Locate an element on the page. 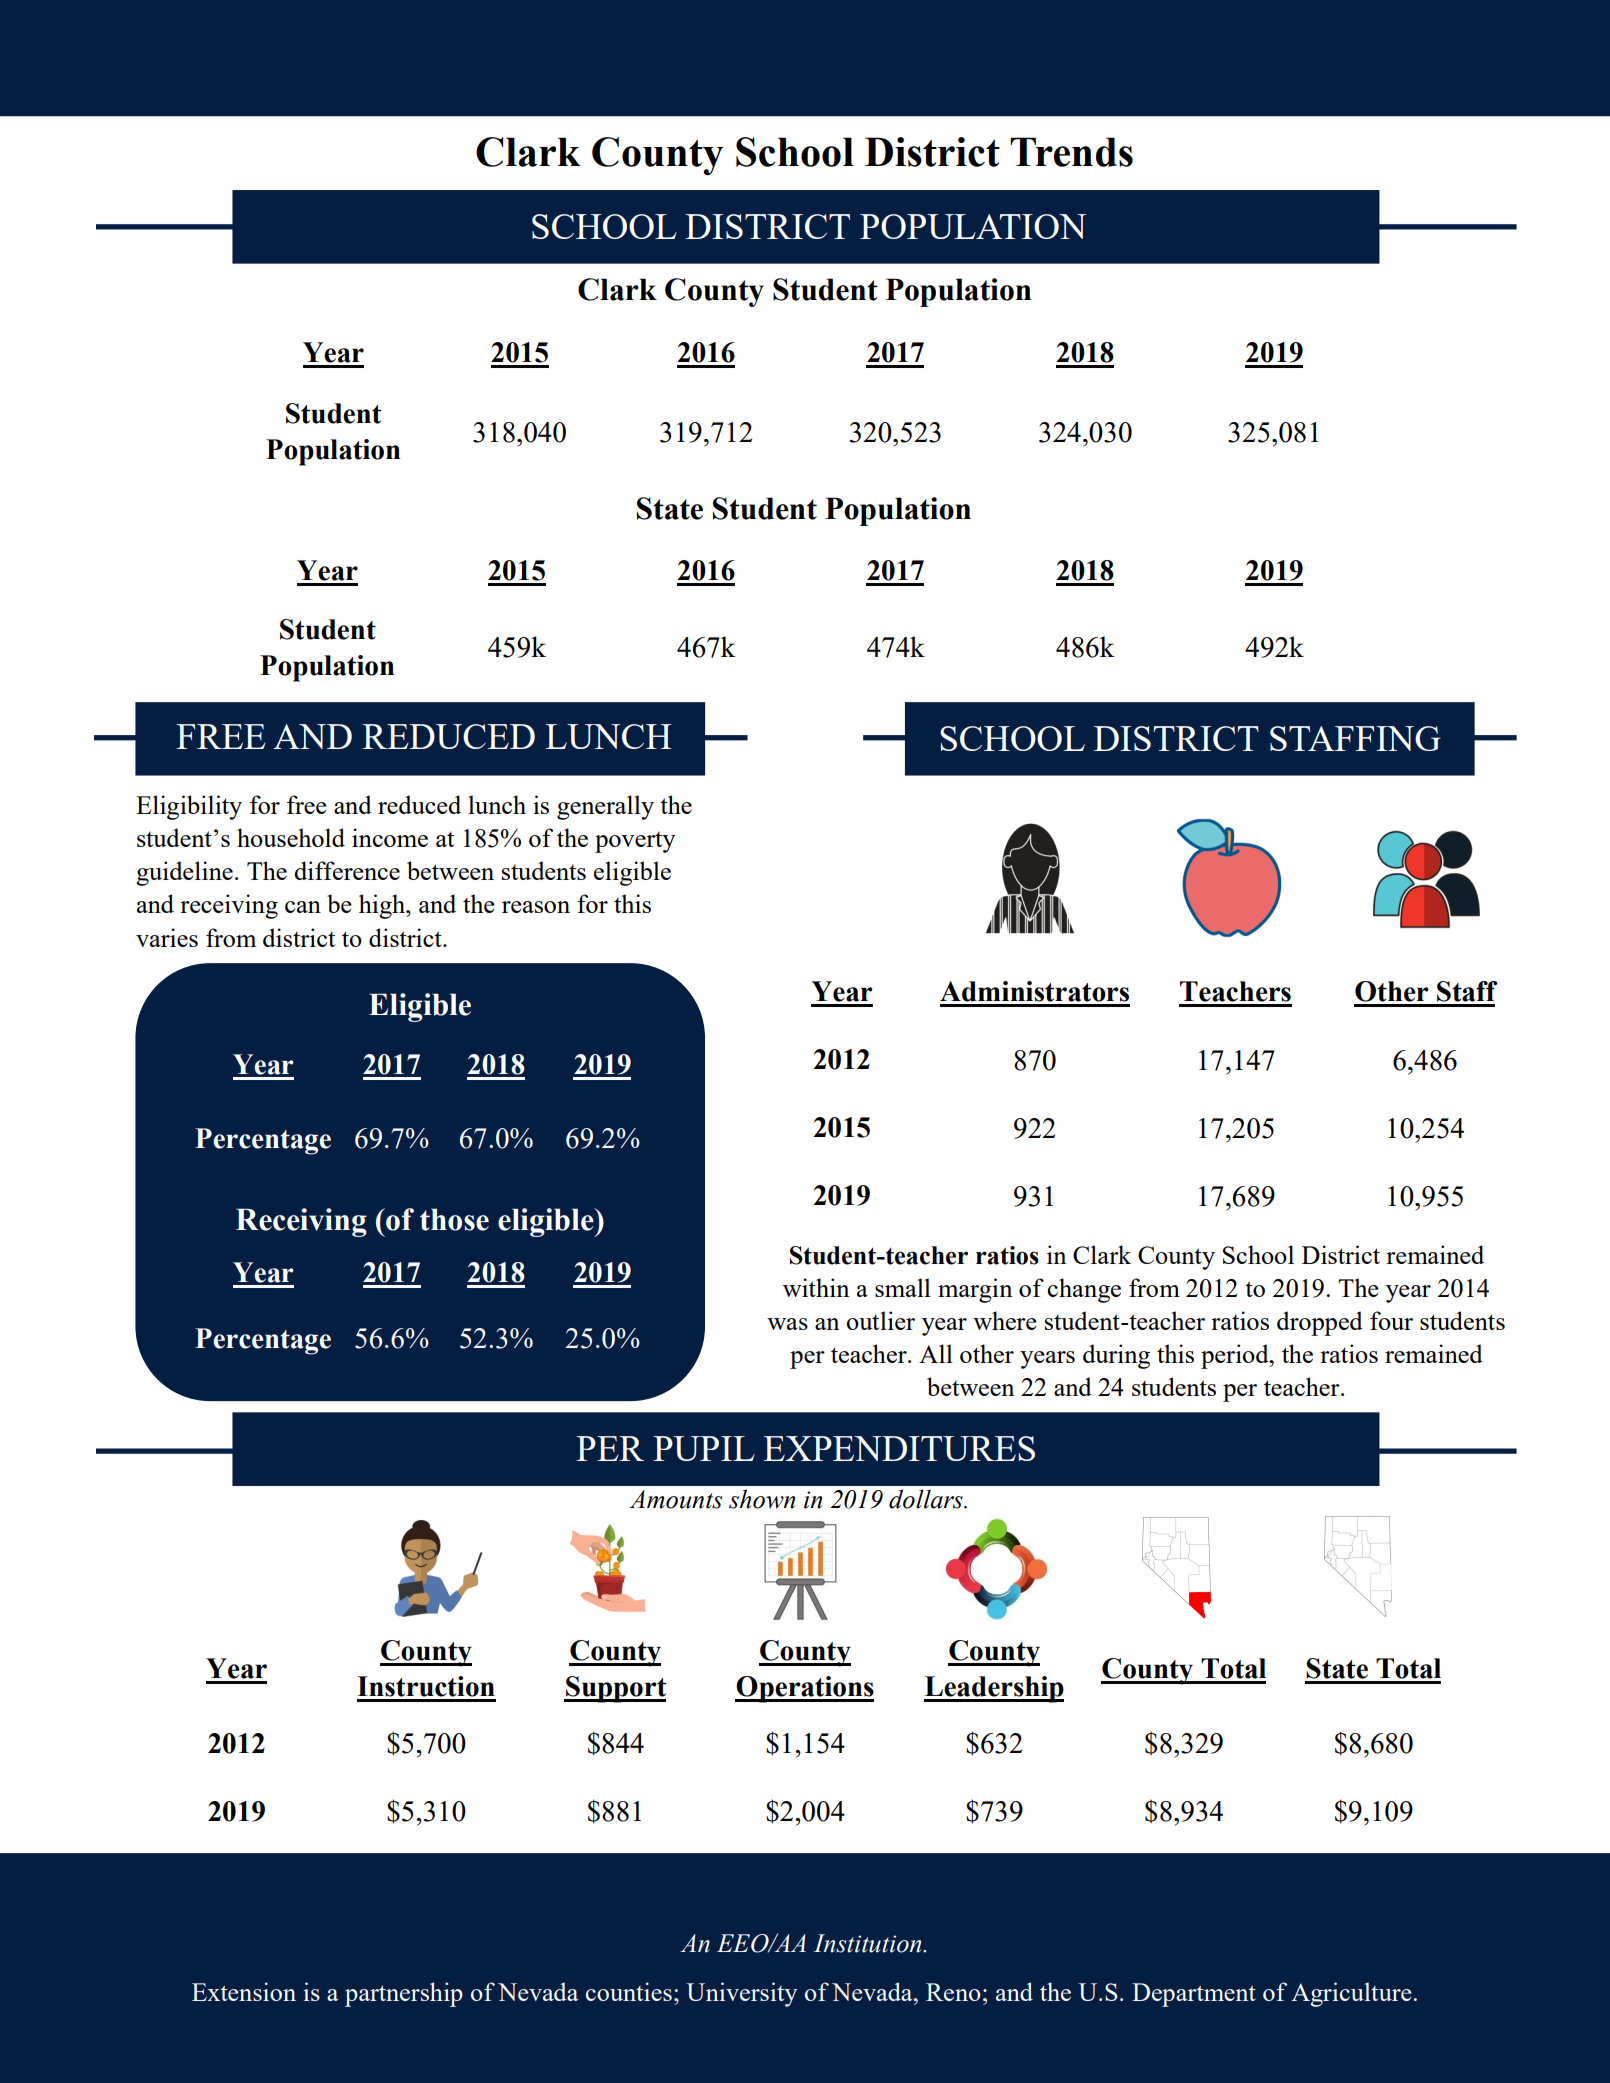 The image size is (1610, 2083). change is located at coordinates (1084, 1290).
